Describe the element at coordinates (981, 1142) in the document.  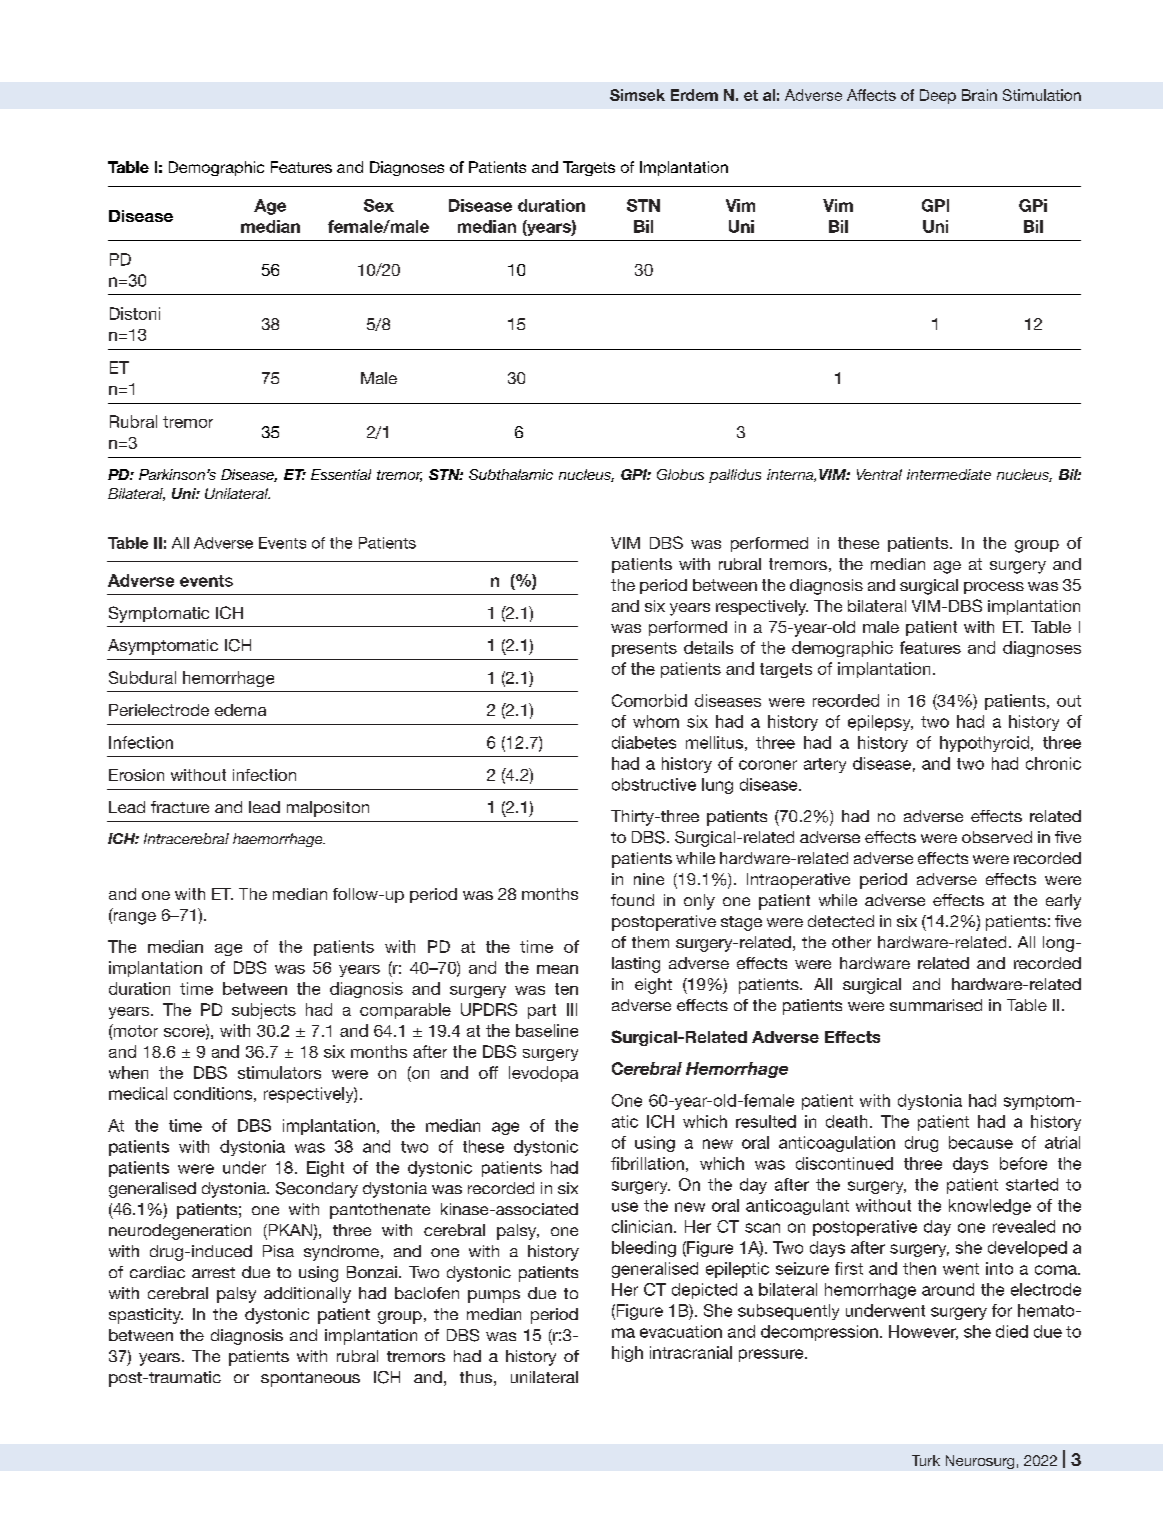
I see `because` at that location.
